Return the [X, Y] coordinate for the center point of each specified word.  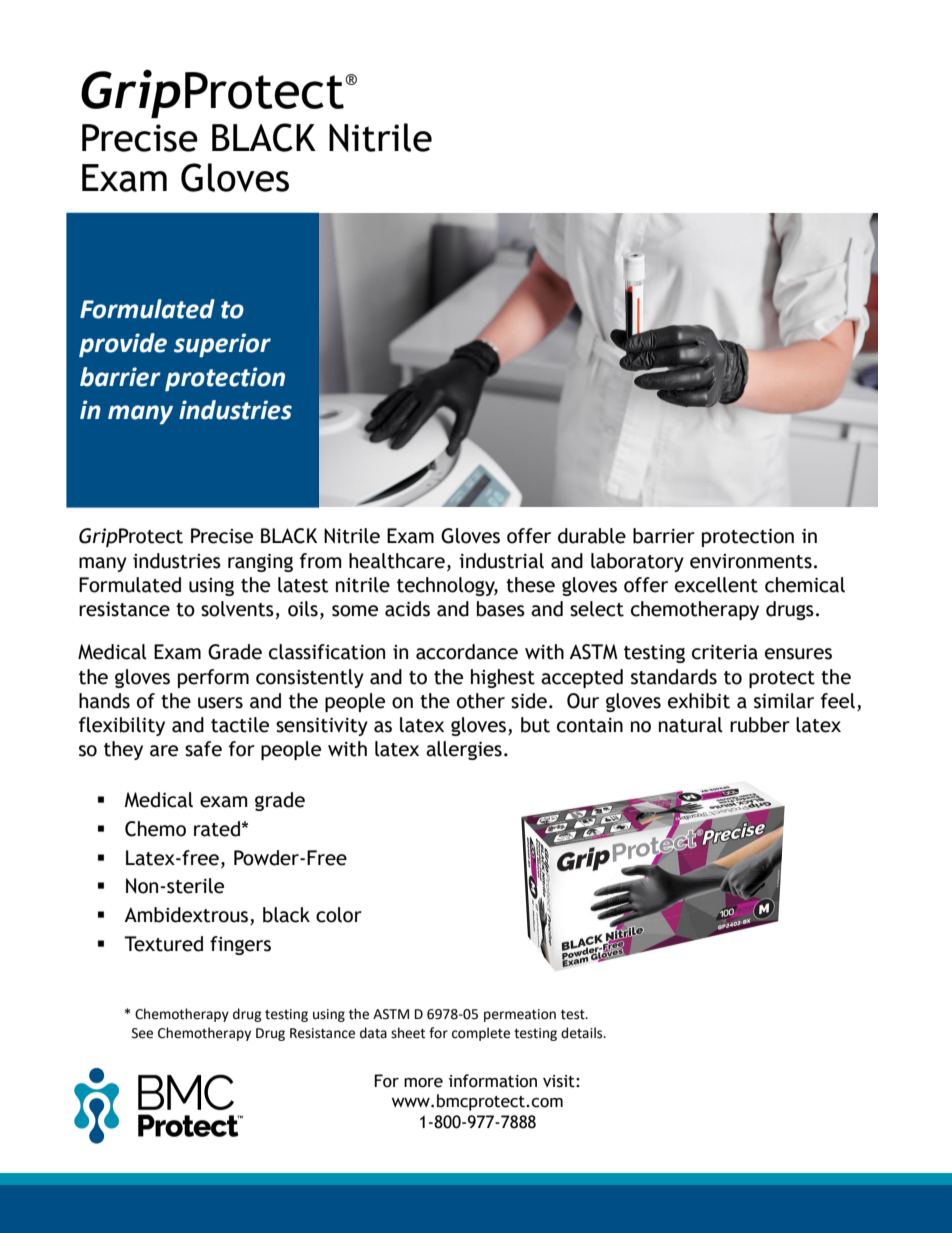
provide [123, 345]
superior [222, 345]
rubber [760, 725]
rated [218, 829]
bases [501, 609]
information [493, 1081]
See [142, 1033]
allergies [464, 750]
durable [592, 536]
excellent [716, 585]
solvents [237, 609]
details [583, 1033]
